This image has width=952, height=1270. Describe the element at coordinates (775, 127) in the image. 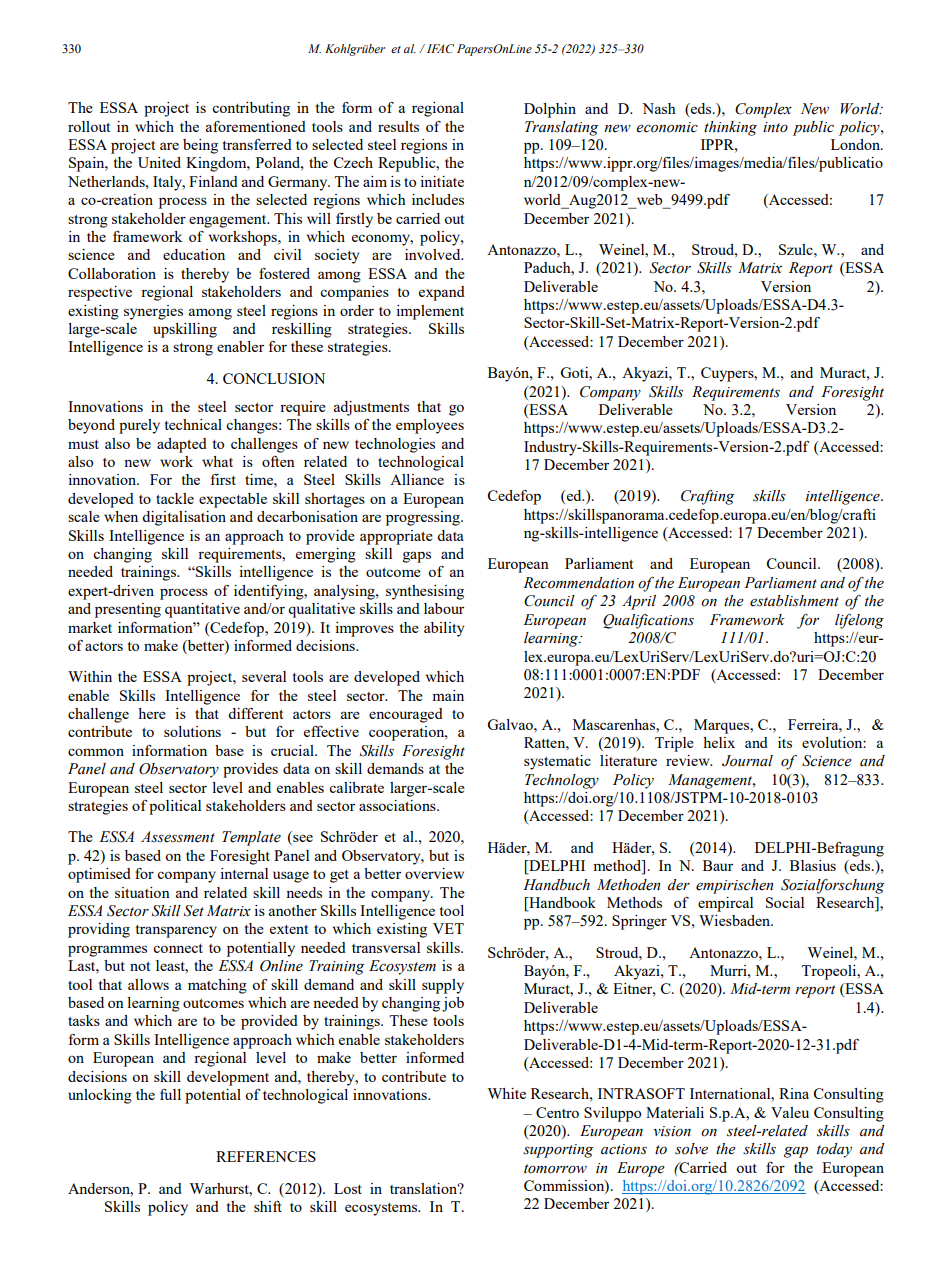

I see `into` at that location.
